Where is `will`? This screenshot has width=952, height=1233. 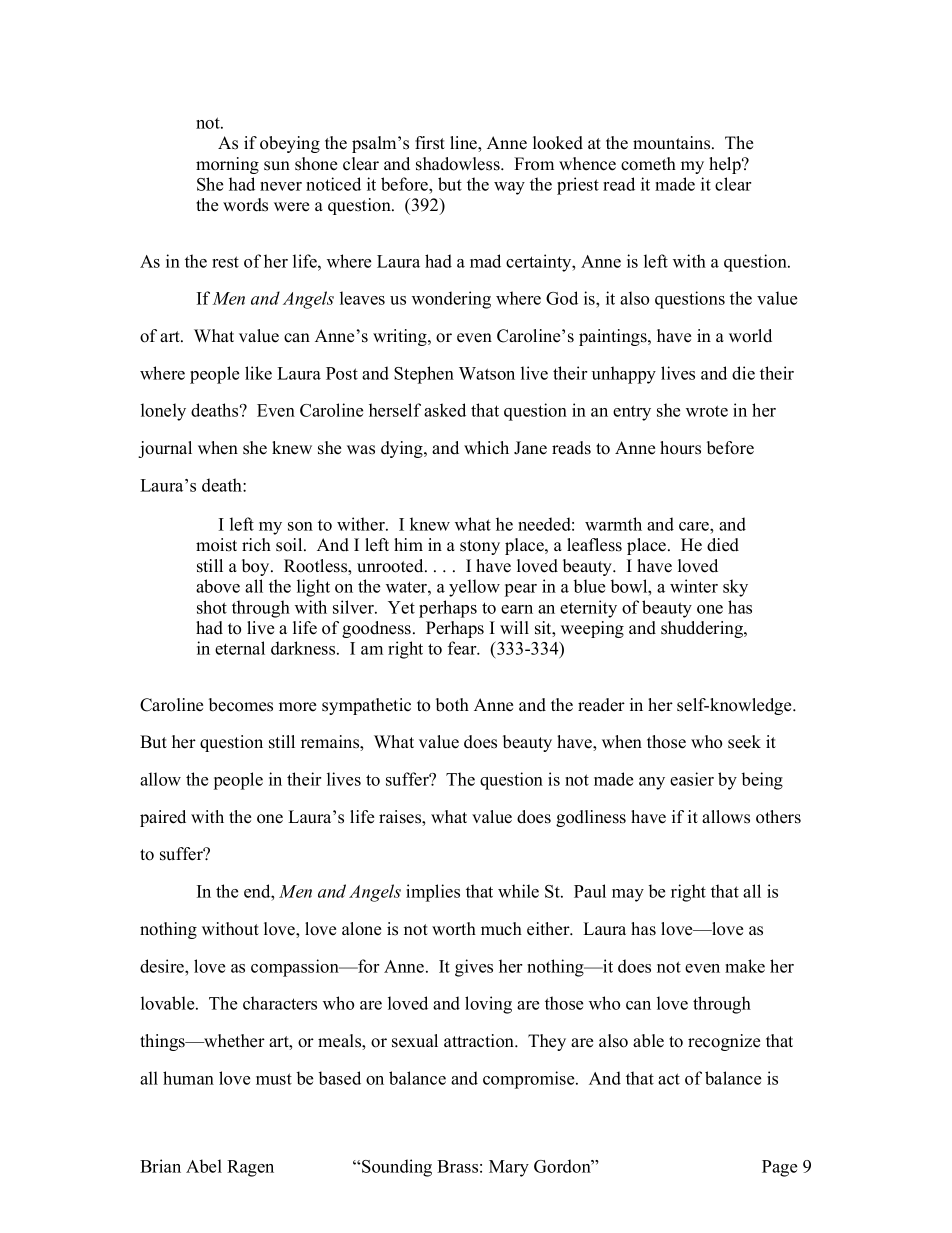 will is located at coordinates (514, 627).
